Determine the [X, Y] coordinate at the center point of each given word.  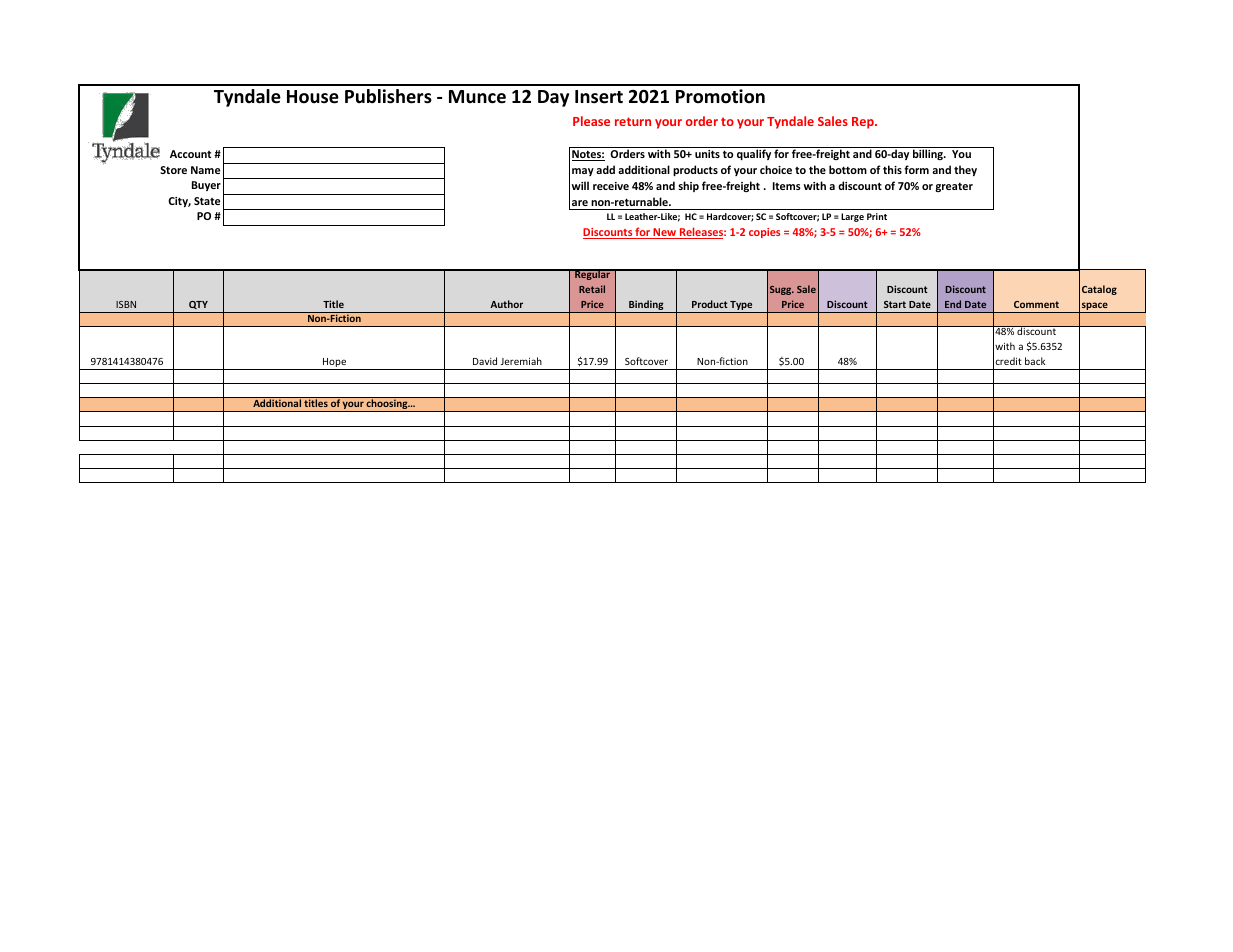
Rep [864, 123]
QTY [198, 305]
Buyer [206, 186]
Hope [335, 364]
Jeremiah [521, 361]
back [1035, 361]
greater [954, 187]
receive [611, 186]
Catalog [1099, 290]
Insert [599, 97]
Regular [592, 274]
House [313, 97]
